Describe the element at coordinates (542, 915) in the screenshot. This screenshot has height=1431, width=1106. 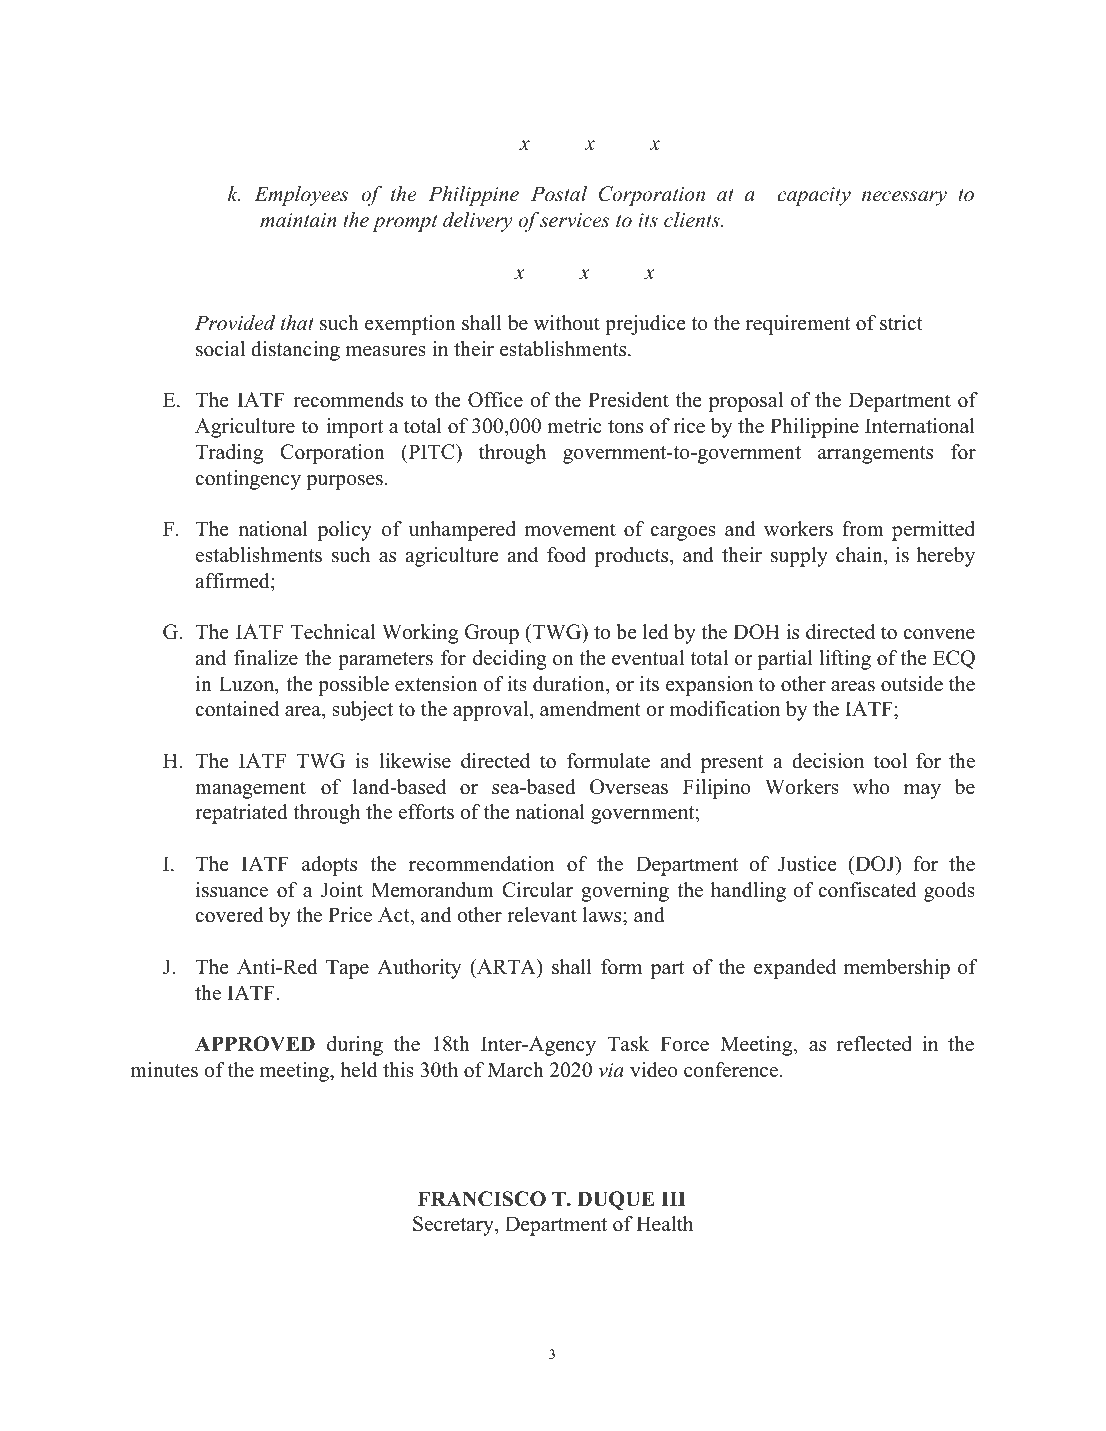
I see `relevant` at that location.
